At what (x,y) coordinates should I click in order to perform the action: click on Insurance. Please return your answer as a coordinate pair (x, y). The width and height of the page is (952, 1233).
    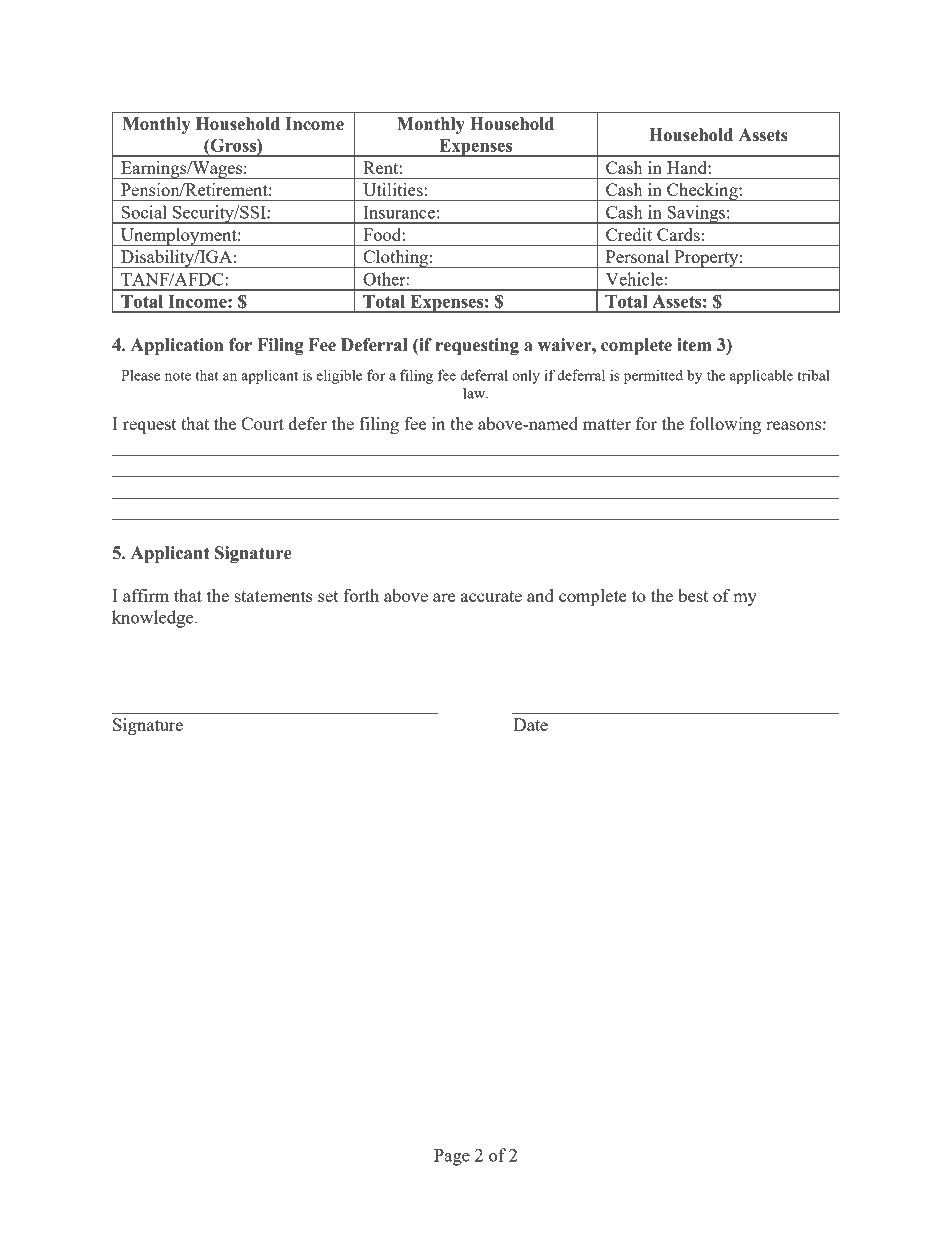
    Looking at the image, I should click on (399, 212).
